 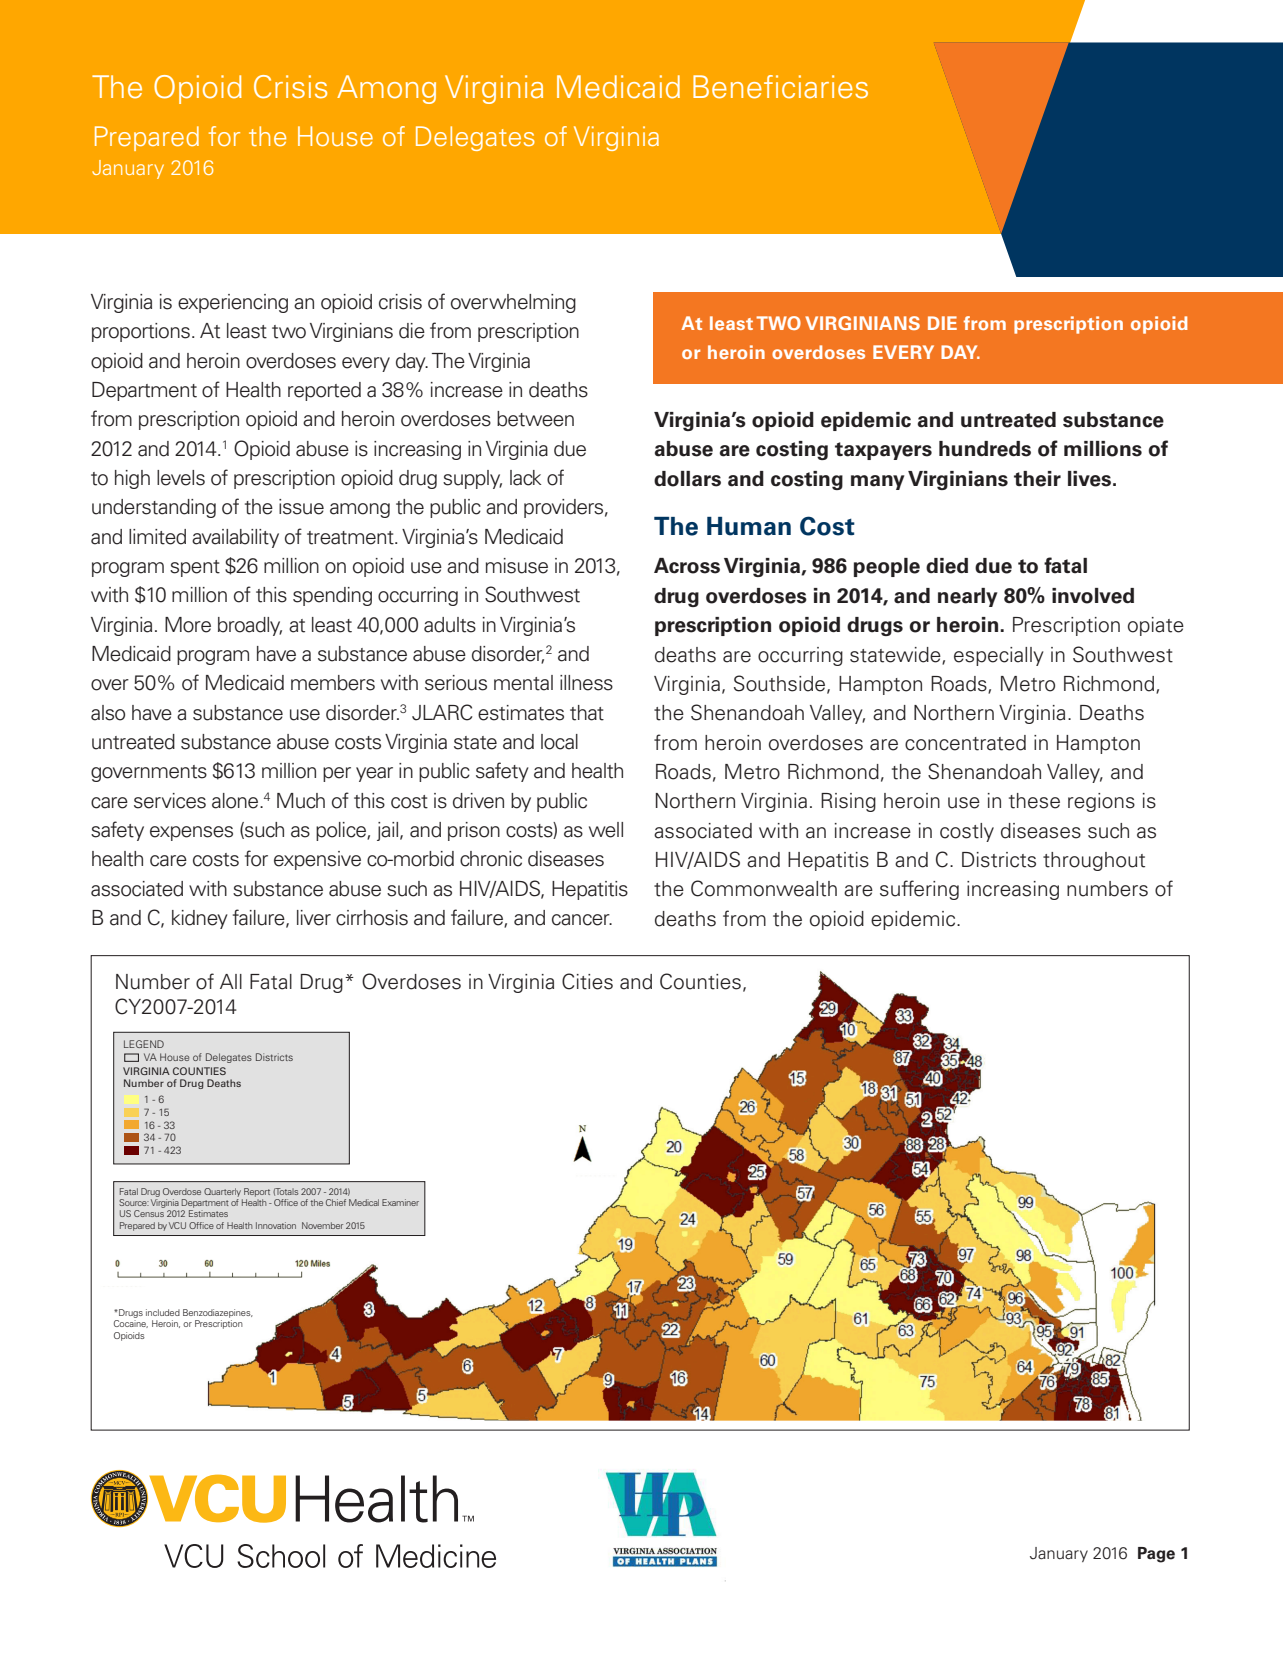 I want to click on Beneficiaries, so click(x=780, y=87).
